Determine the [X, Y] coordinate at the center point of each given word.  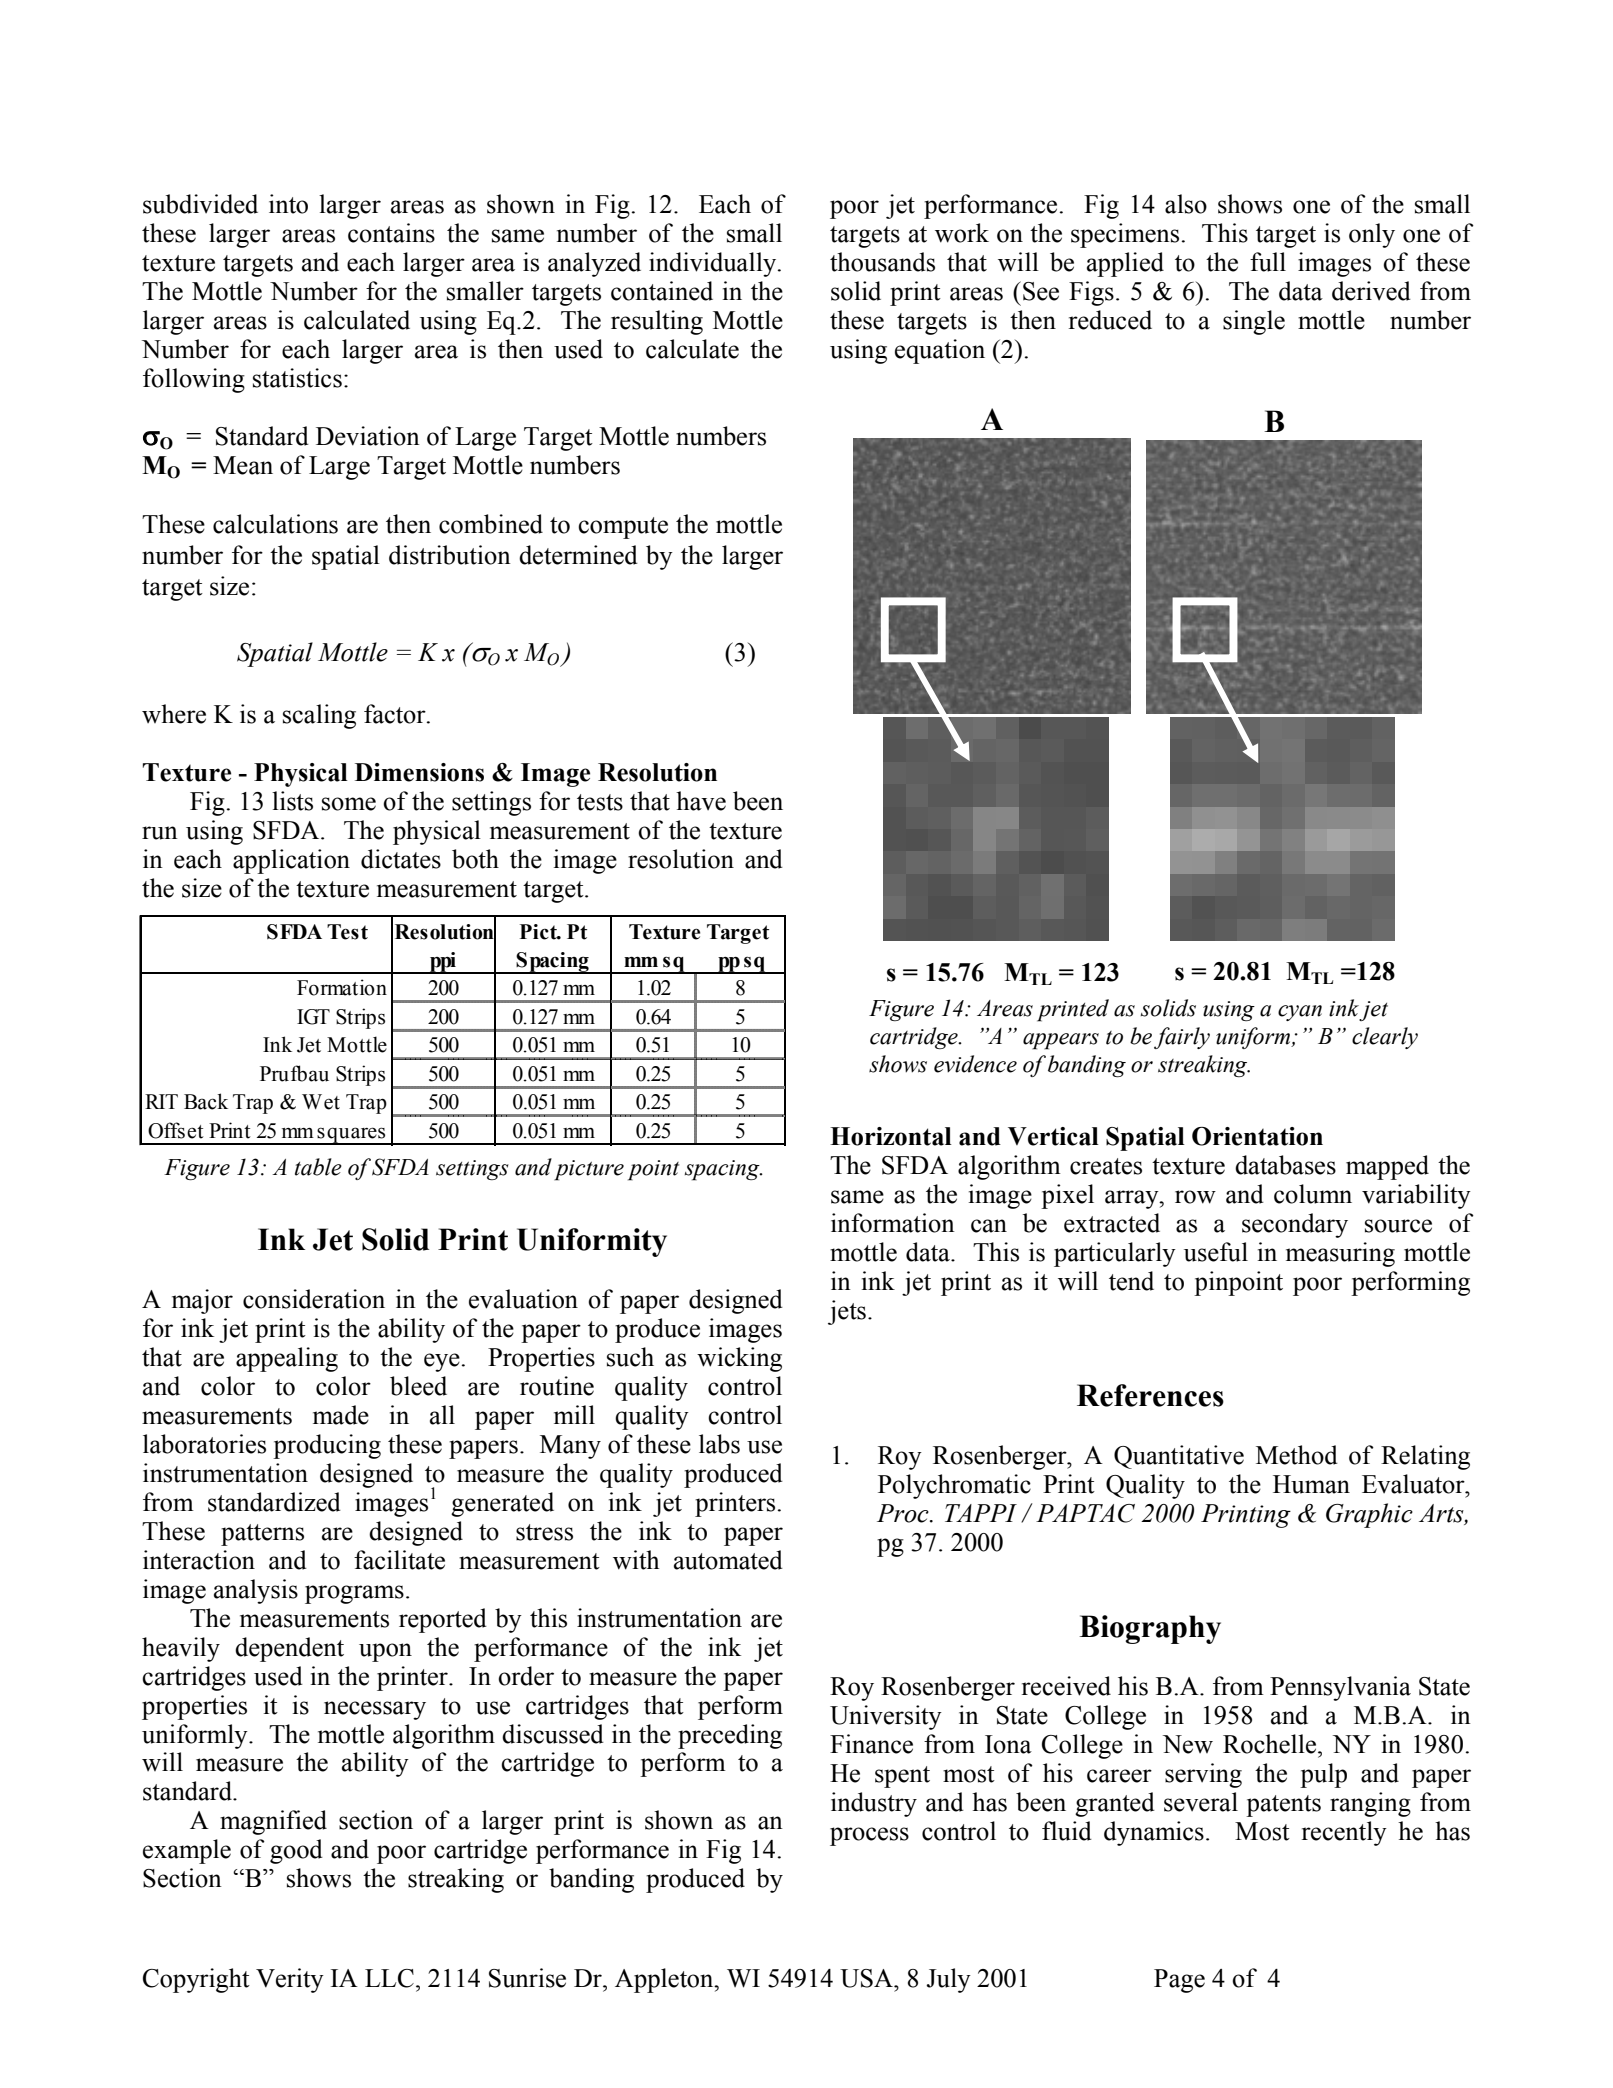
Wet [321, 1102]
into [288, 204]
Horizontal [891, 1136]
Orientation [1257, 1136]
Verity [290, 1980]
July [948, 1980]
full [1268, 262]
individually [714, 264]
